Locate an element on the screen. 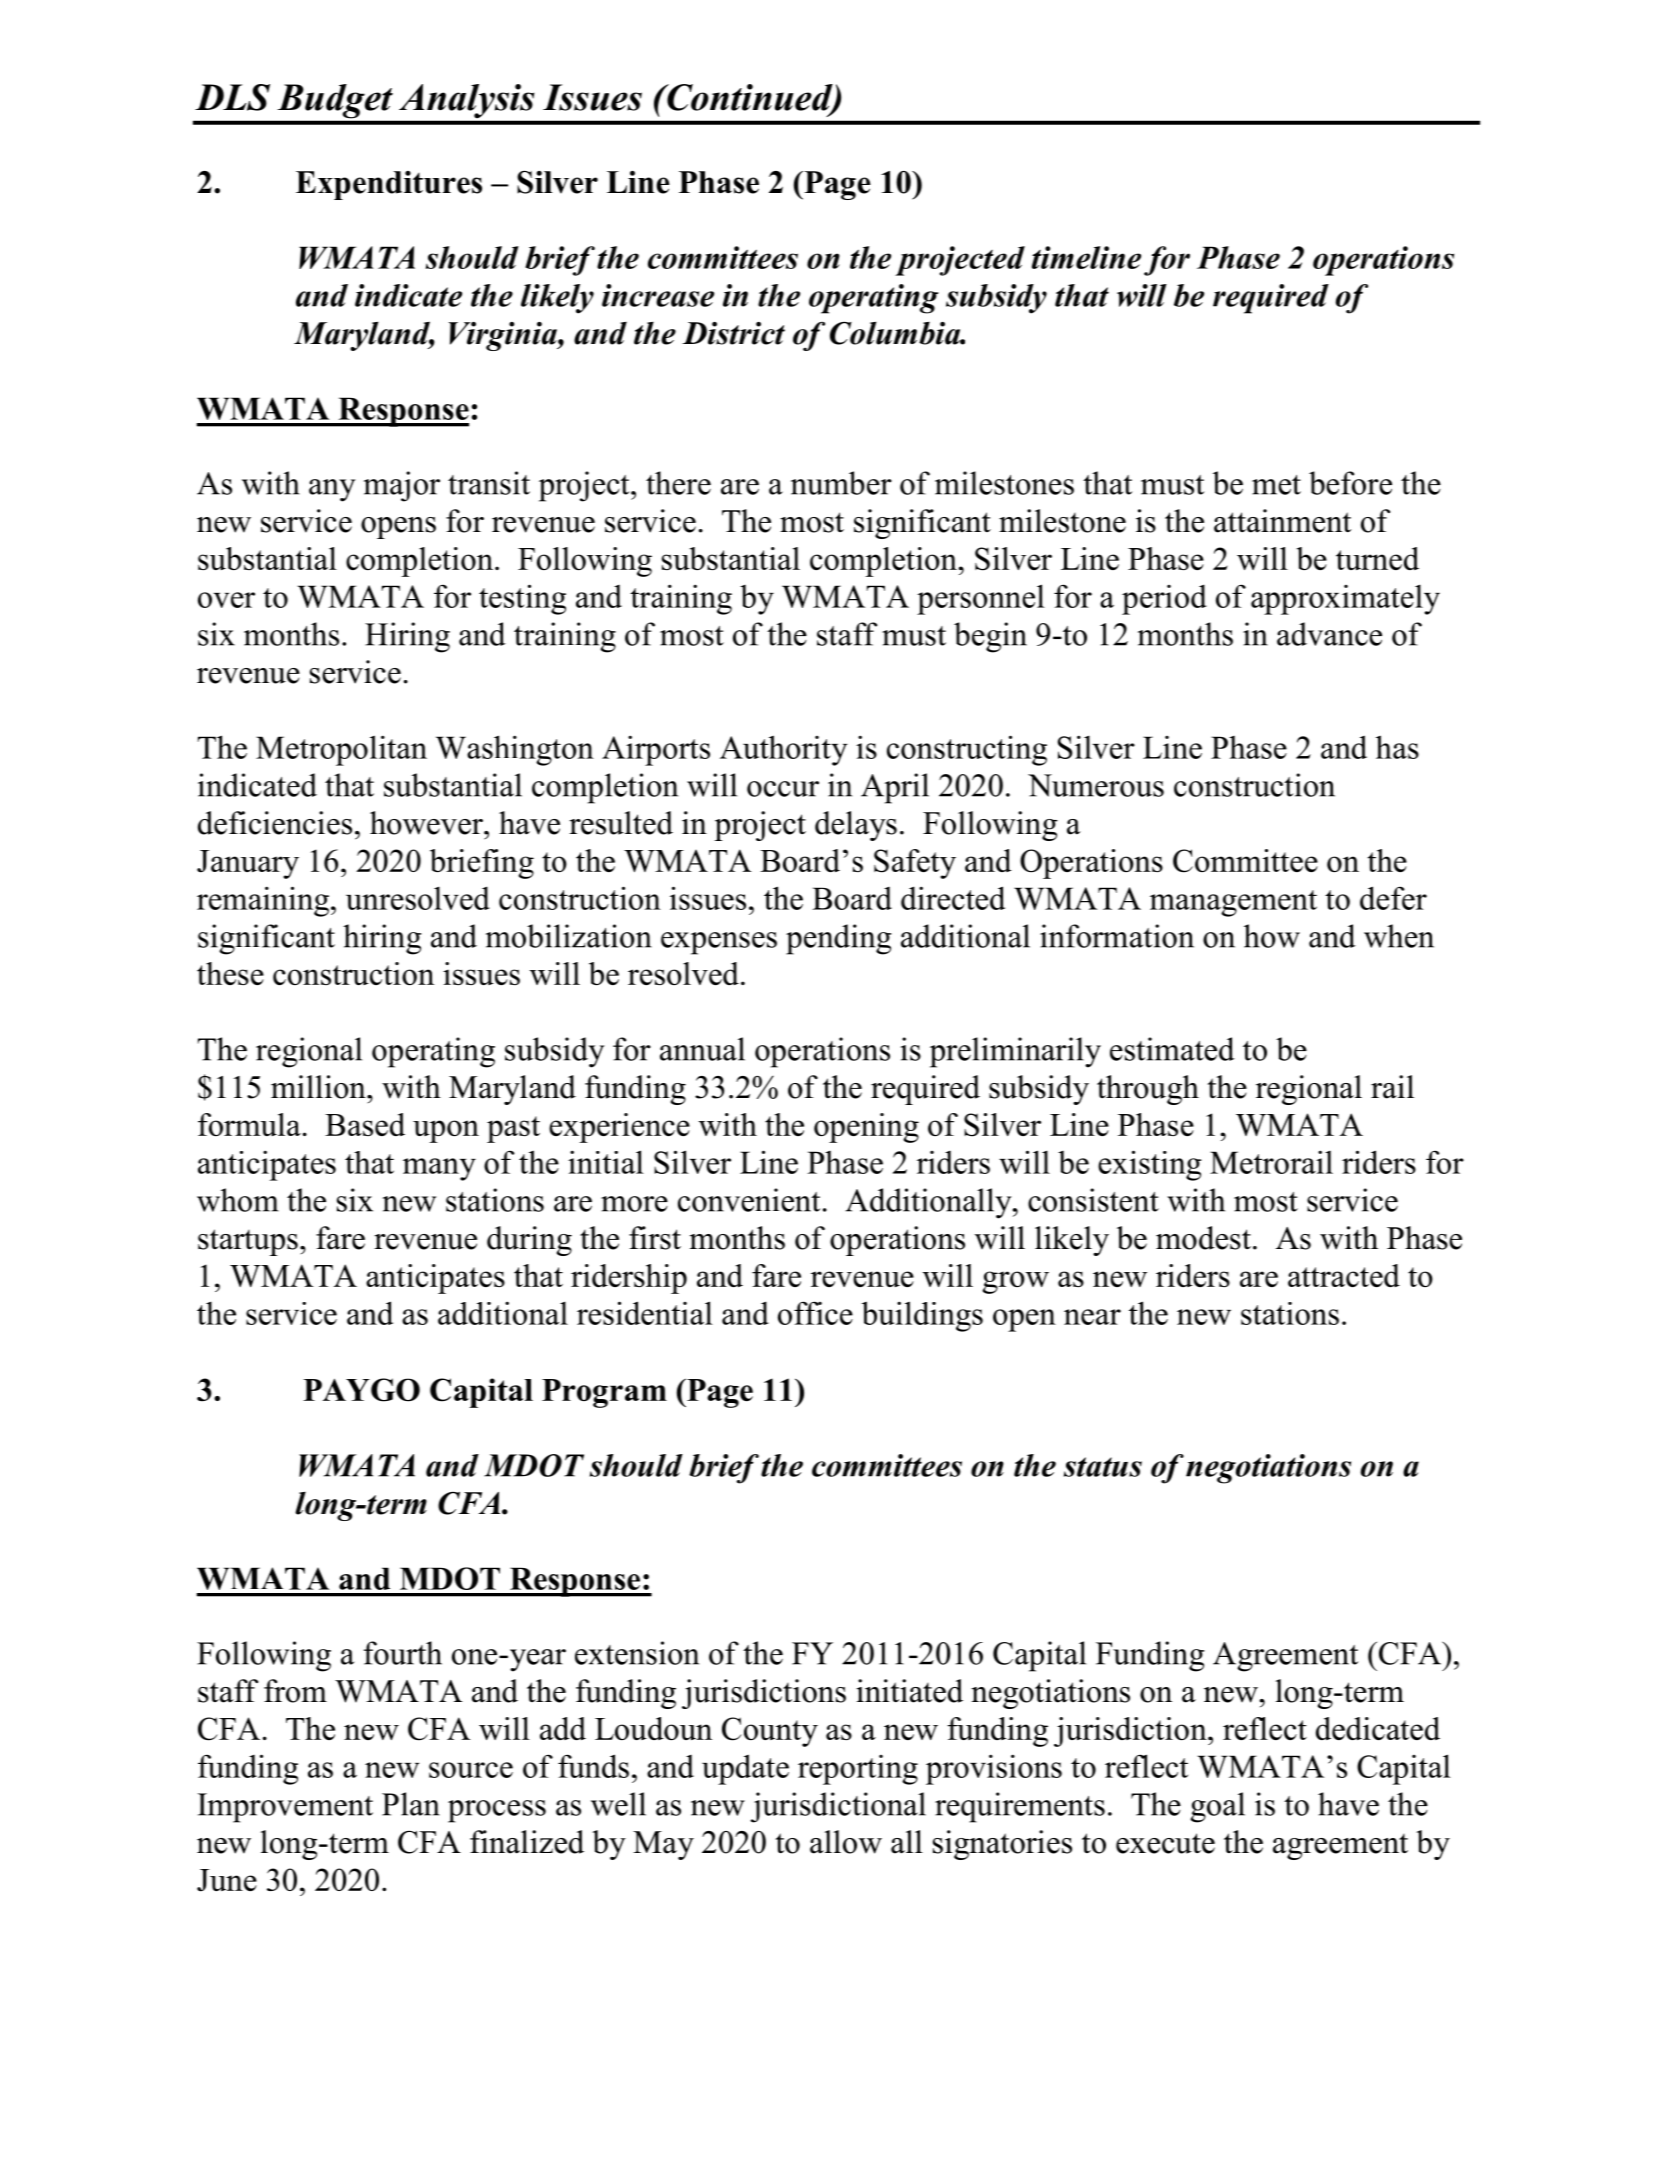 The width and height of the screenshot is (1673, 2166). Program is located at coordinates (604, 1393).
